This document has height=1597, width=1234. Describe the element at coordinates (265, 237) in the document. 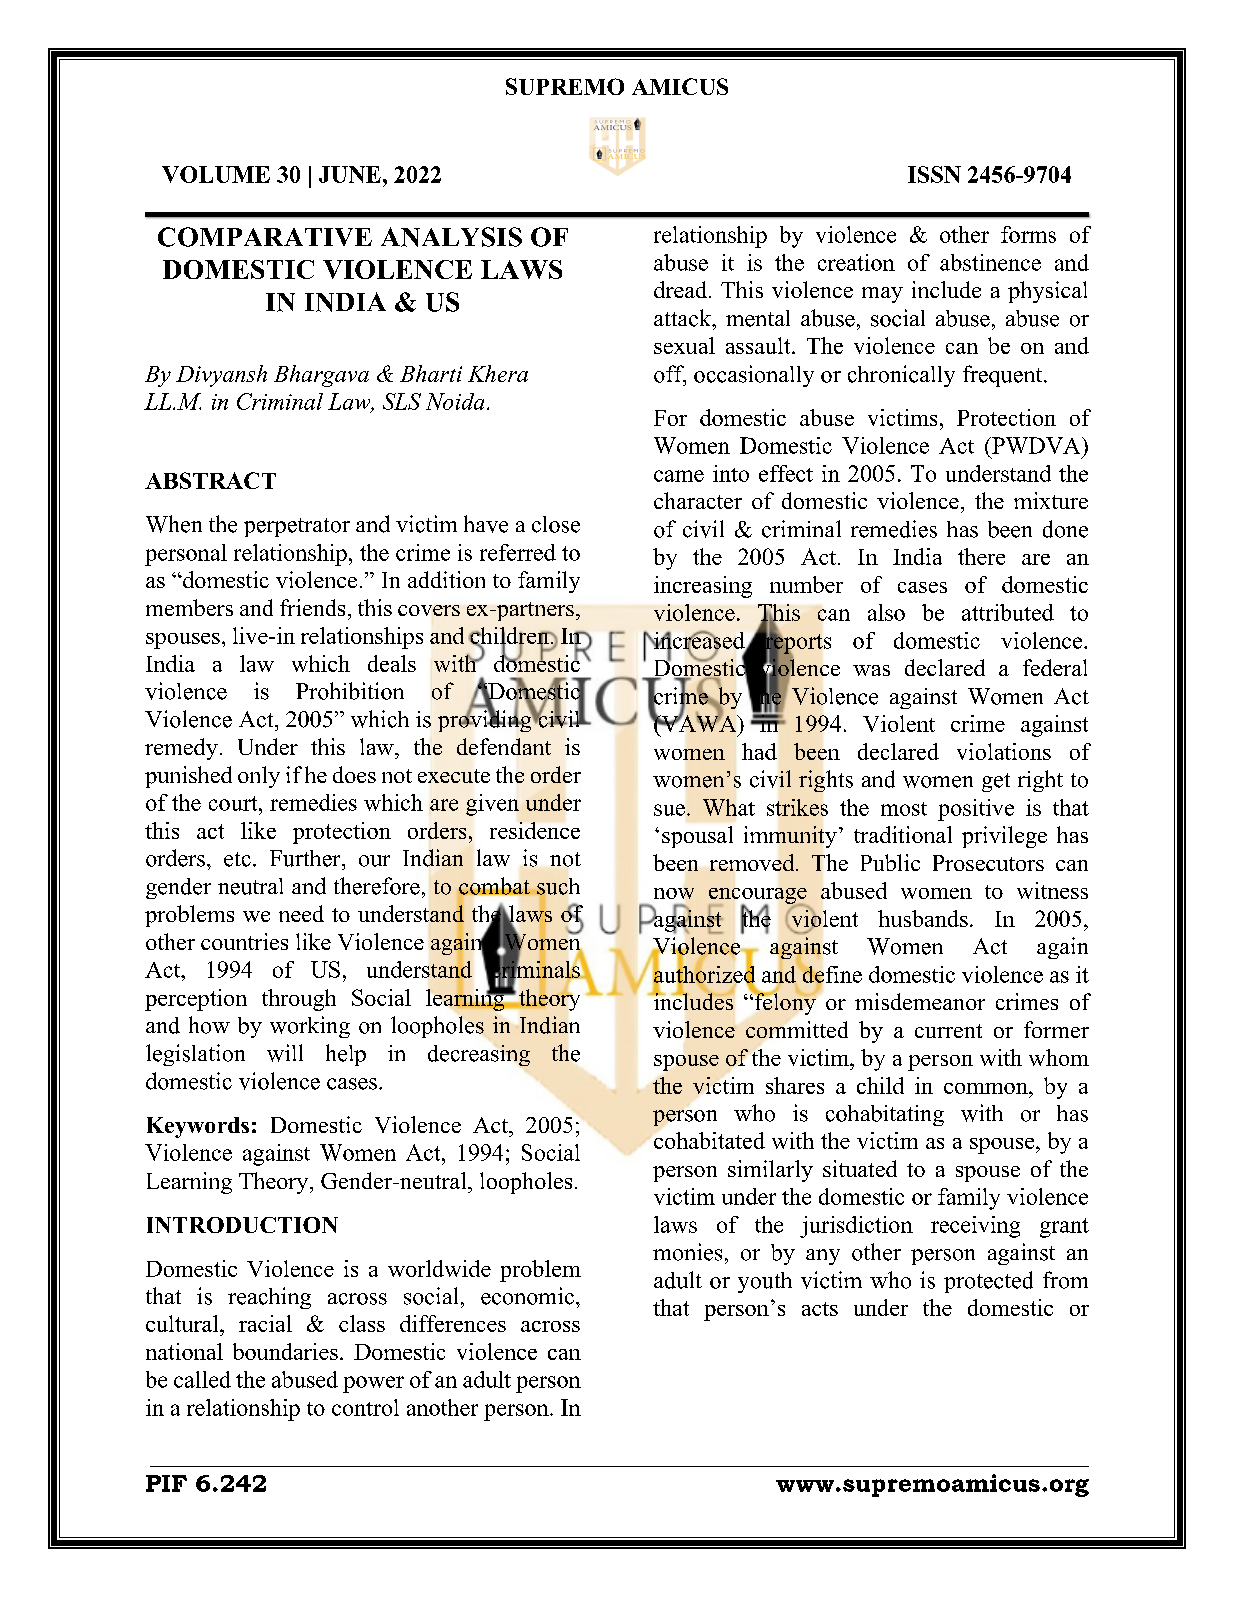

I see `COMPARATIVE` at that location.
